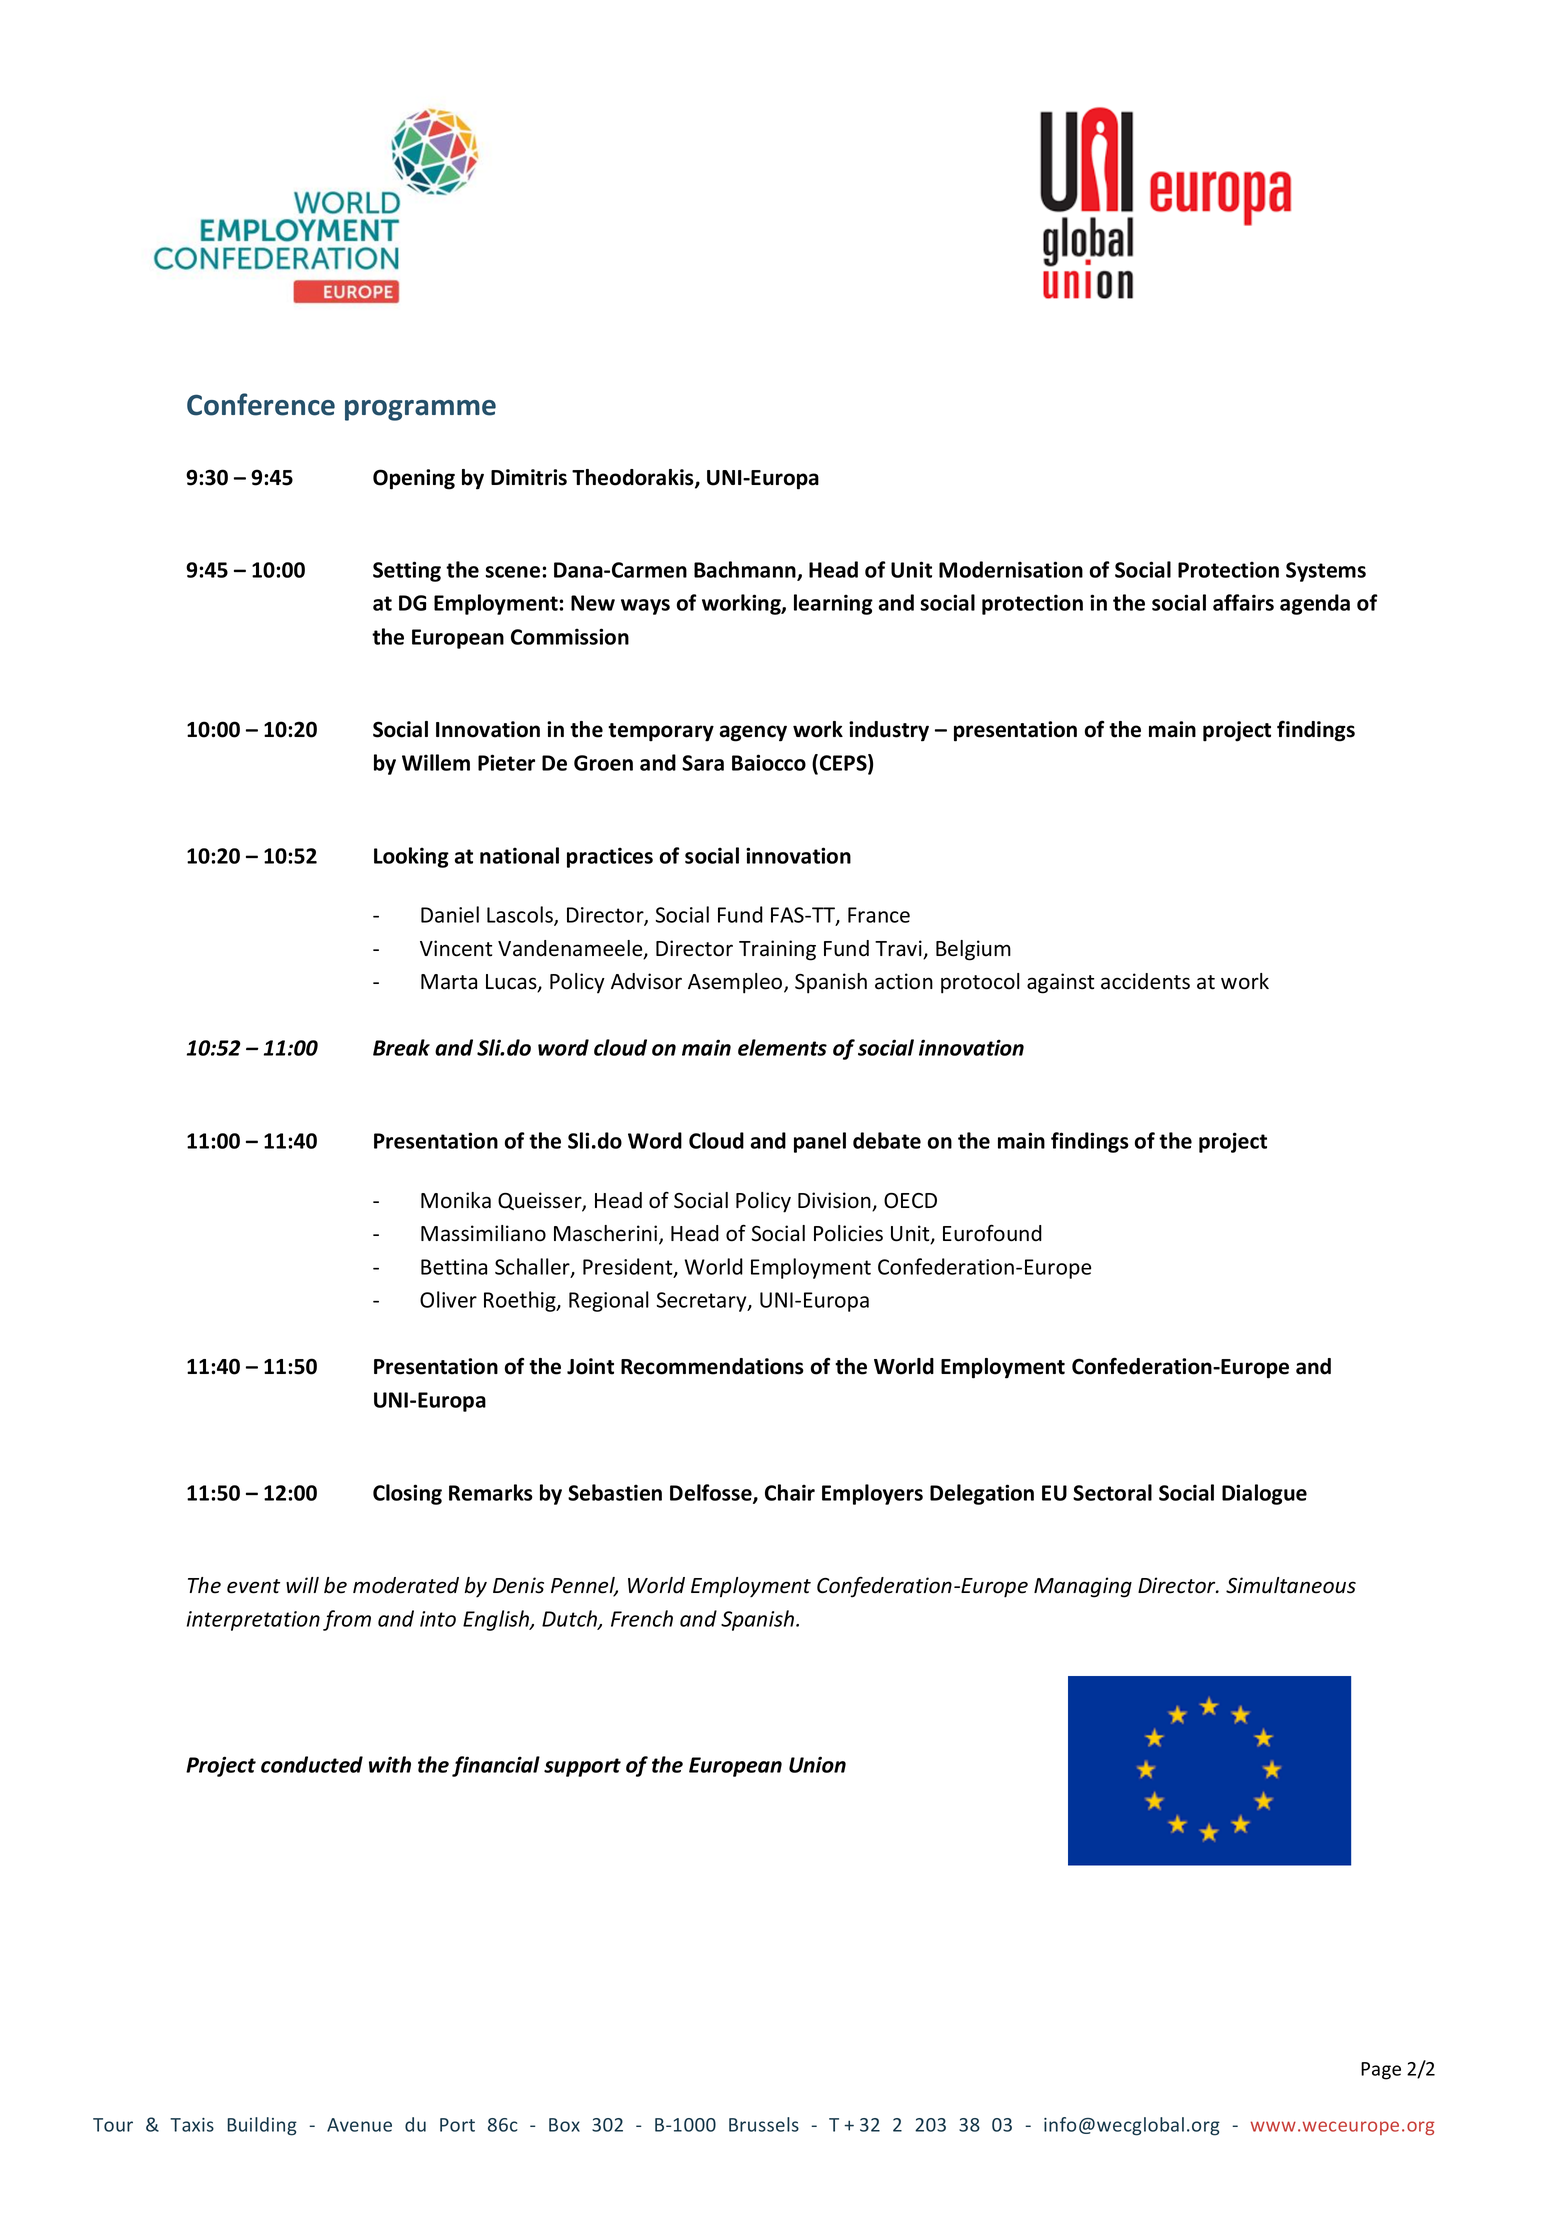  I want to click on Page, so click(1381, 2071).
